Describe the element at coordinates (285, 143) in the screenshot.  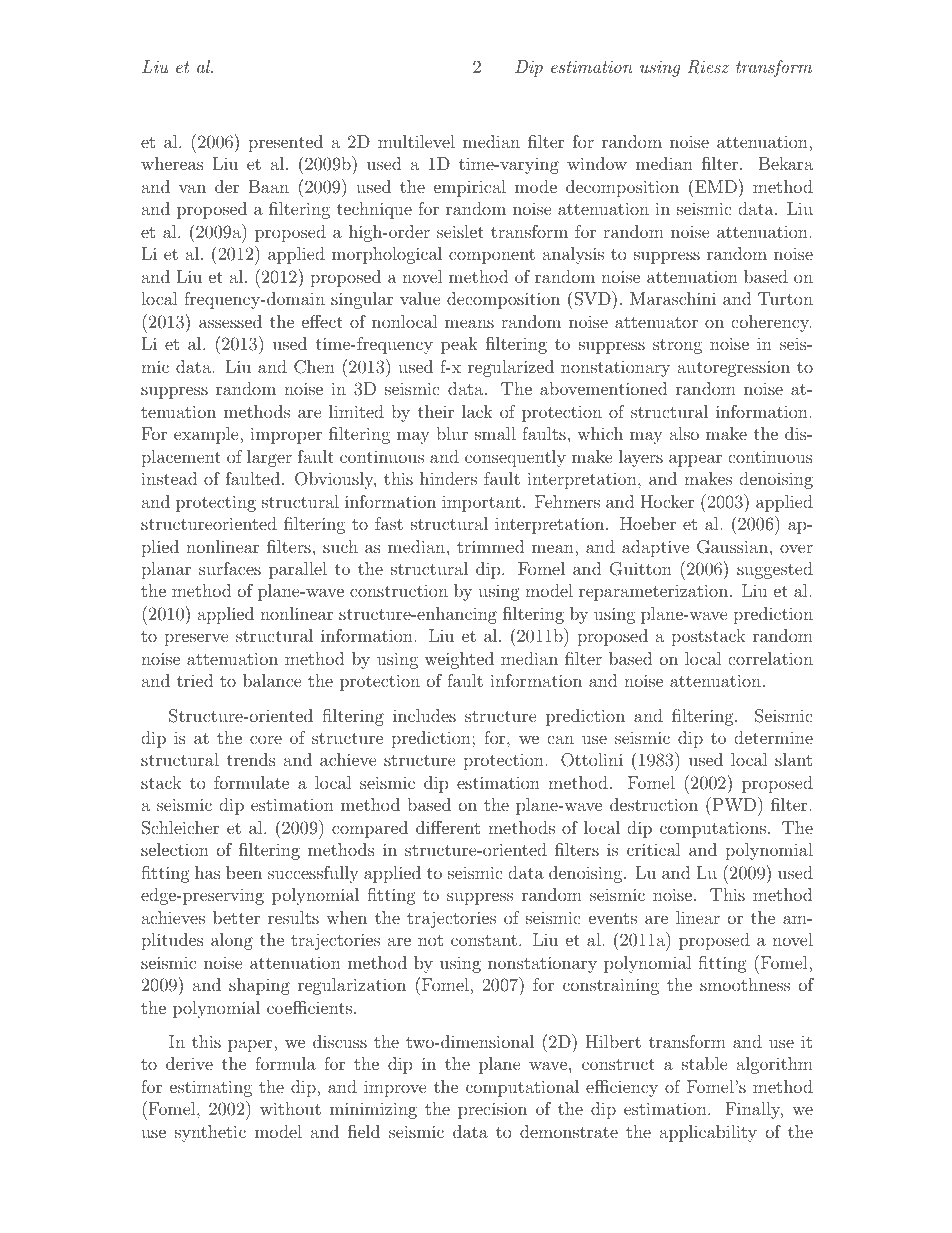
I see `presented` at that location.
